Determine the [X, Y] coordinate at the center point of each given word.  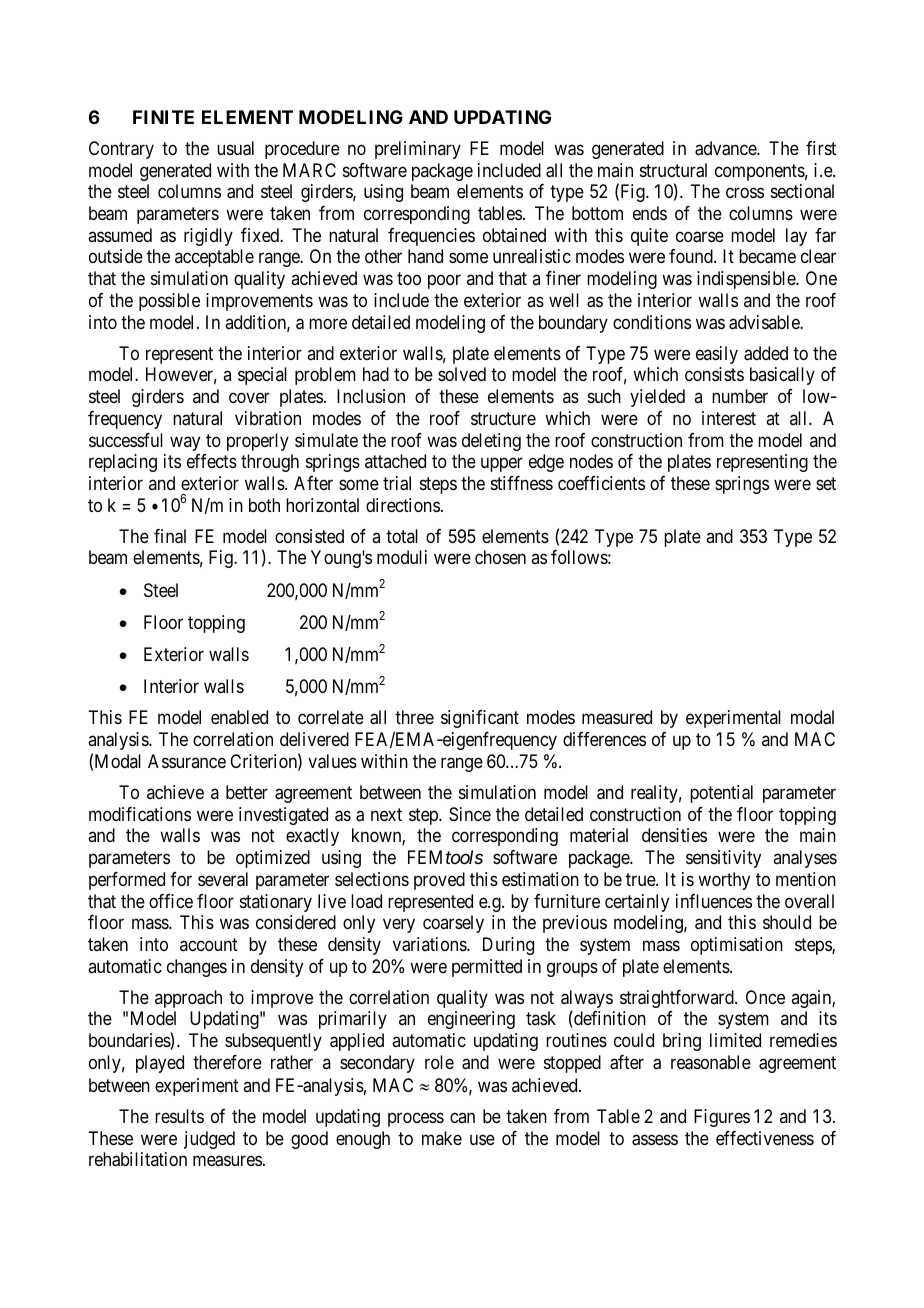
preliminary [418, 150]
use [482, 1139]
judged [209, 1140]
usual [235, 148]
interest [729, 418]
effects [212, 461]
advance [726, 148]
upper [502, 465]
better [247, 792]
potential [721, 794]
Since [470, 814]
